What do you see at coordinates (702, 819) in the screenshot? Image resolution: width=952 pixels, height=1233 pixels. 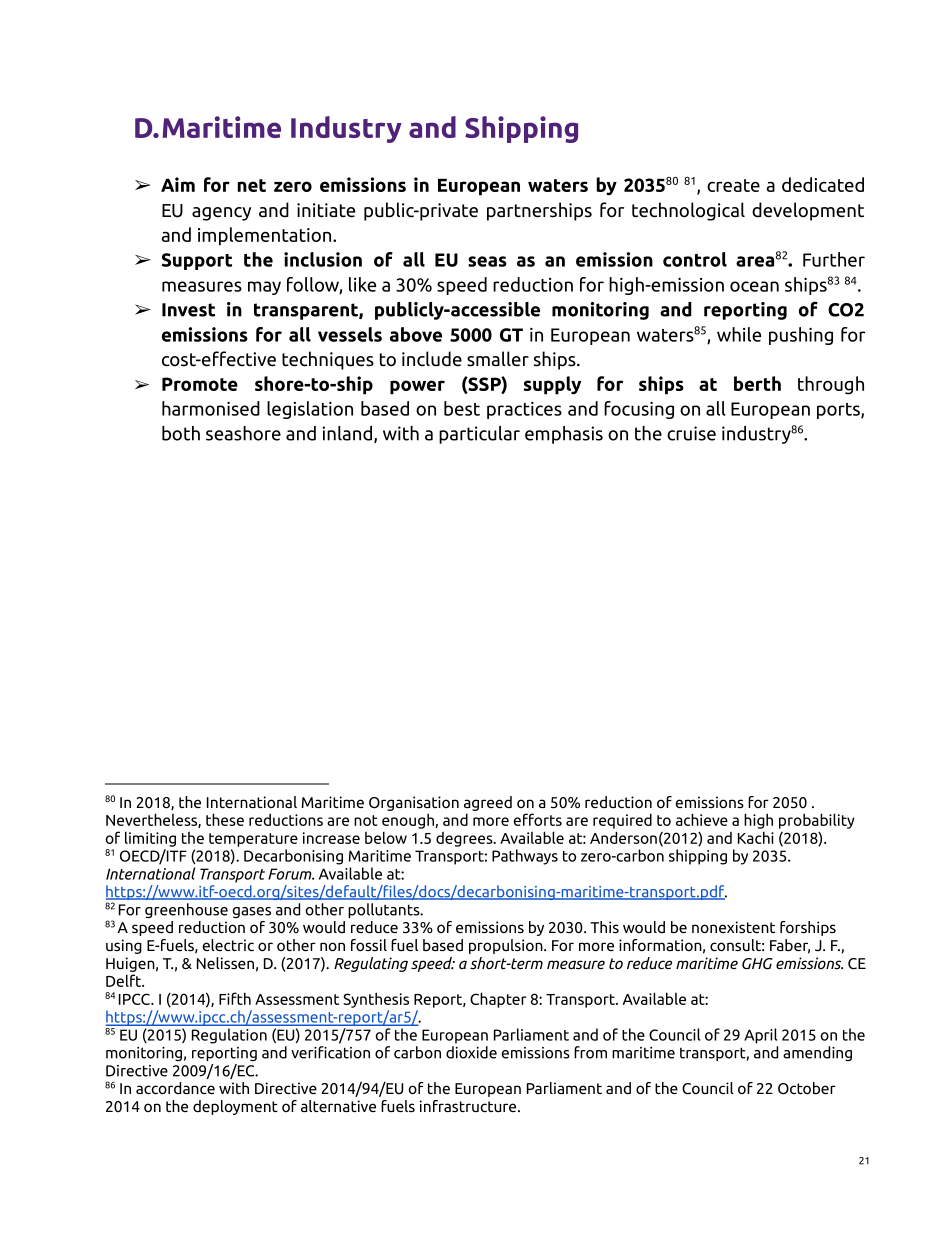 I see `achieve` at bounding box center [702, 819].
